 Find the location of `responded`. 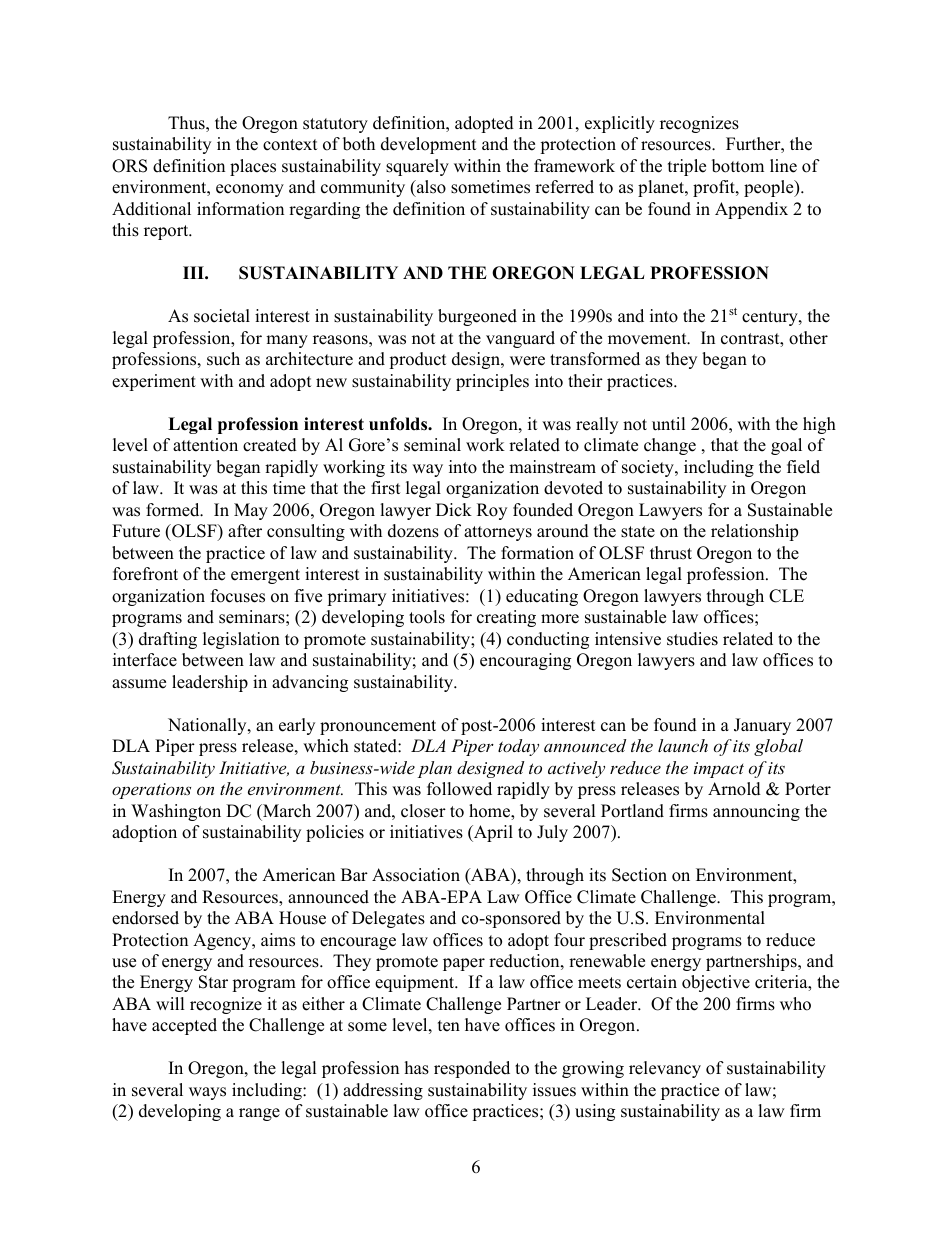

responded is located at coordinates (472, 1069).
